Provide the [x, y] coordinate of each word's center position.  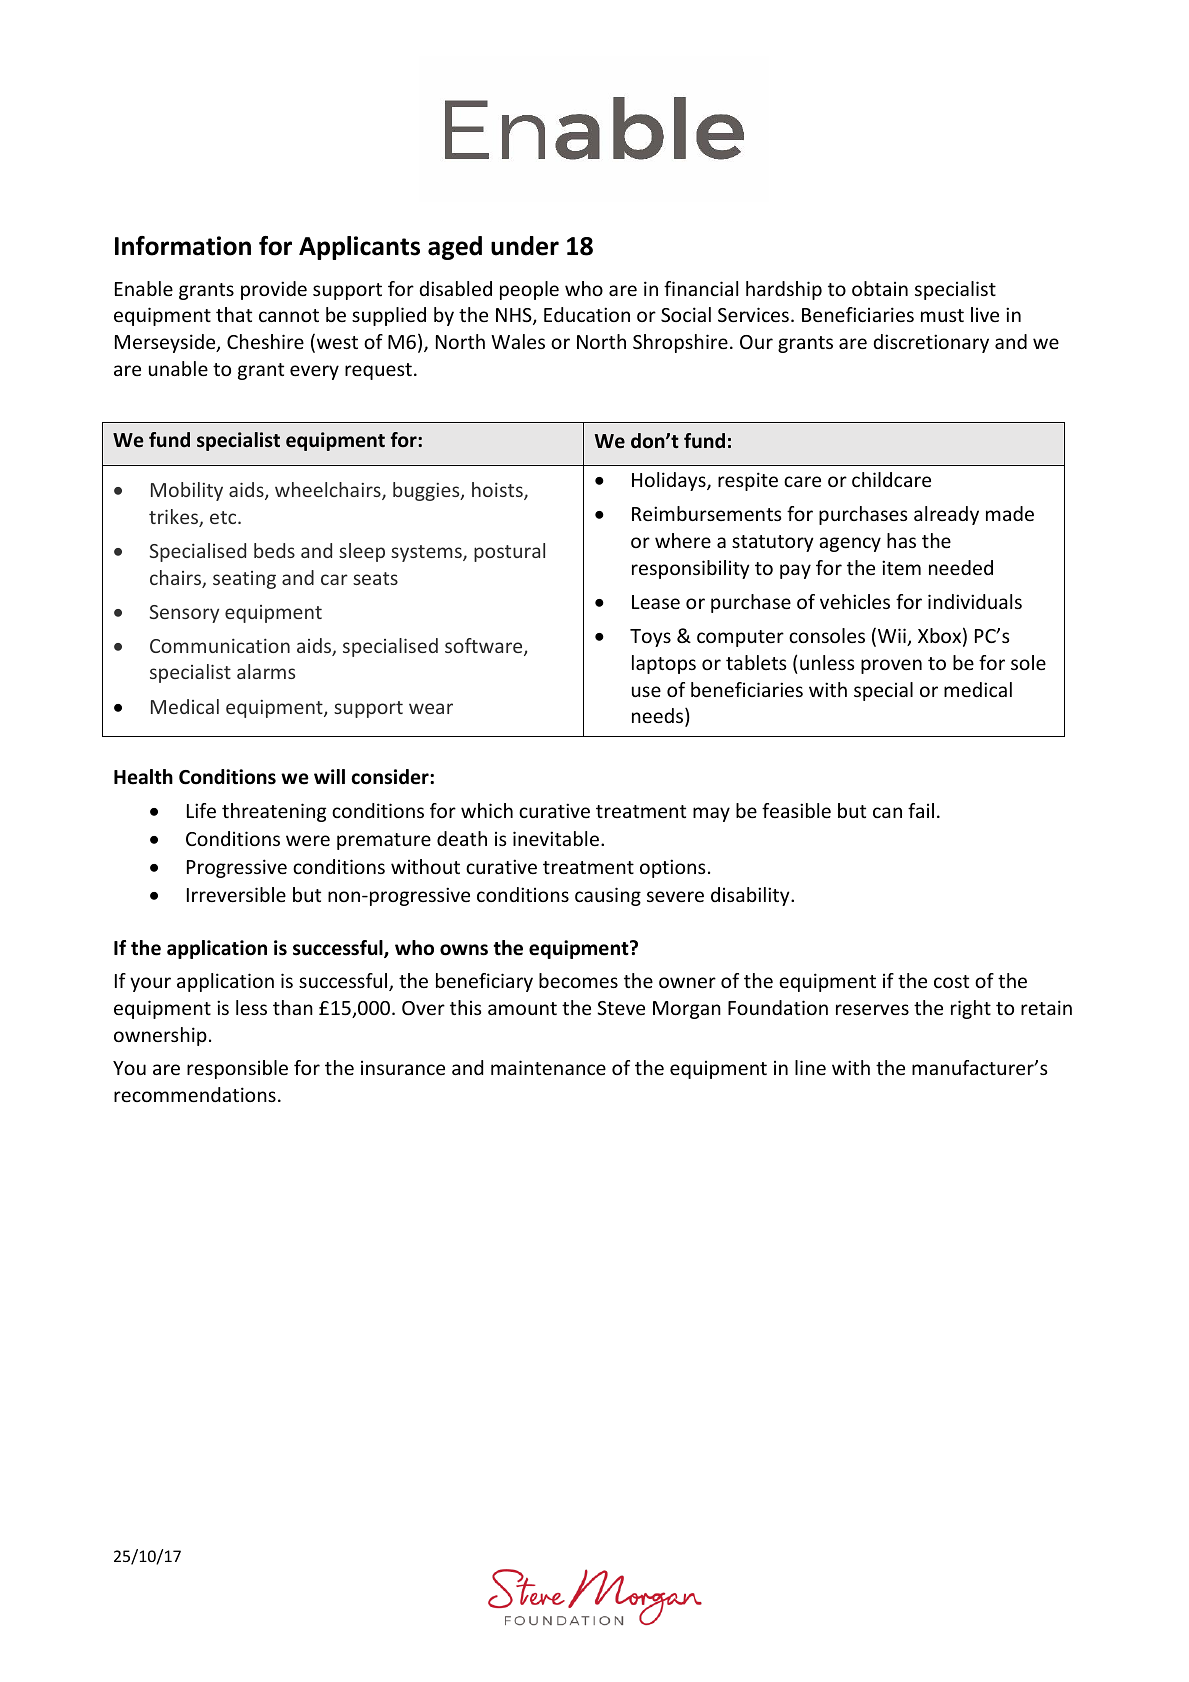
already [946, 515]
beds [274, 550]
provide [274, 290]
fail [921, 810]
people [529, 290]
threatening [274, 812]
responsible [237, 1069]
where [683, 540]
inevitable [556, 838]
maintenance [548, 1067]
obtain [880, 288]
